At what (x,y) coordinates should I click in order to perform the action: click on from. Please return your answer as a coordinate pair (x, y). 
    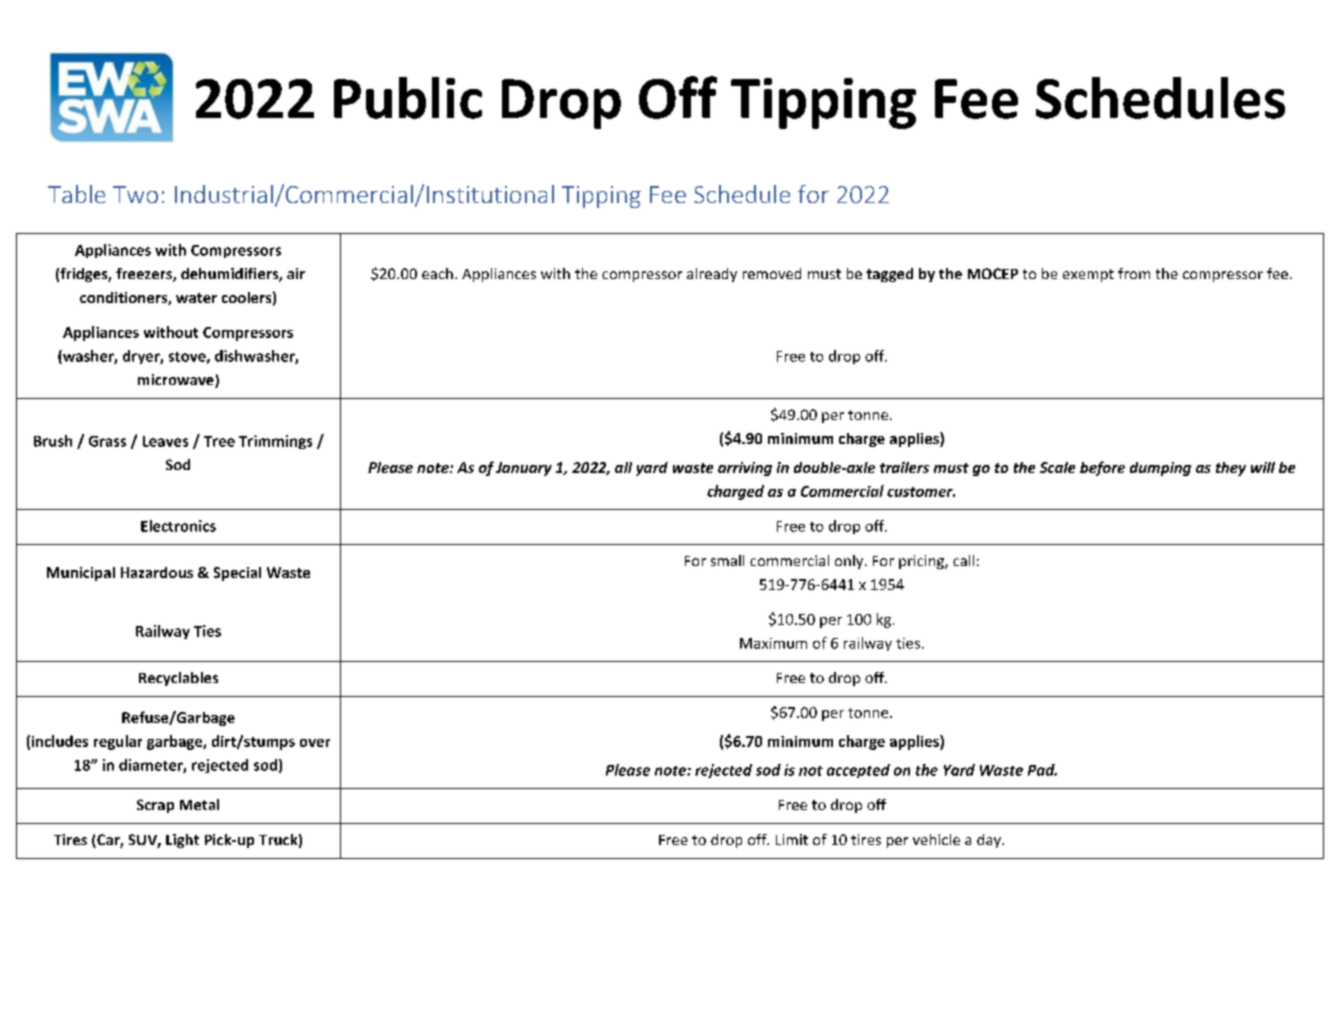
    Looking at the image, I should click on (1134, 273).
